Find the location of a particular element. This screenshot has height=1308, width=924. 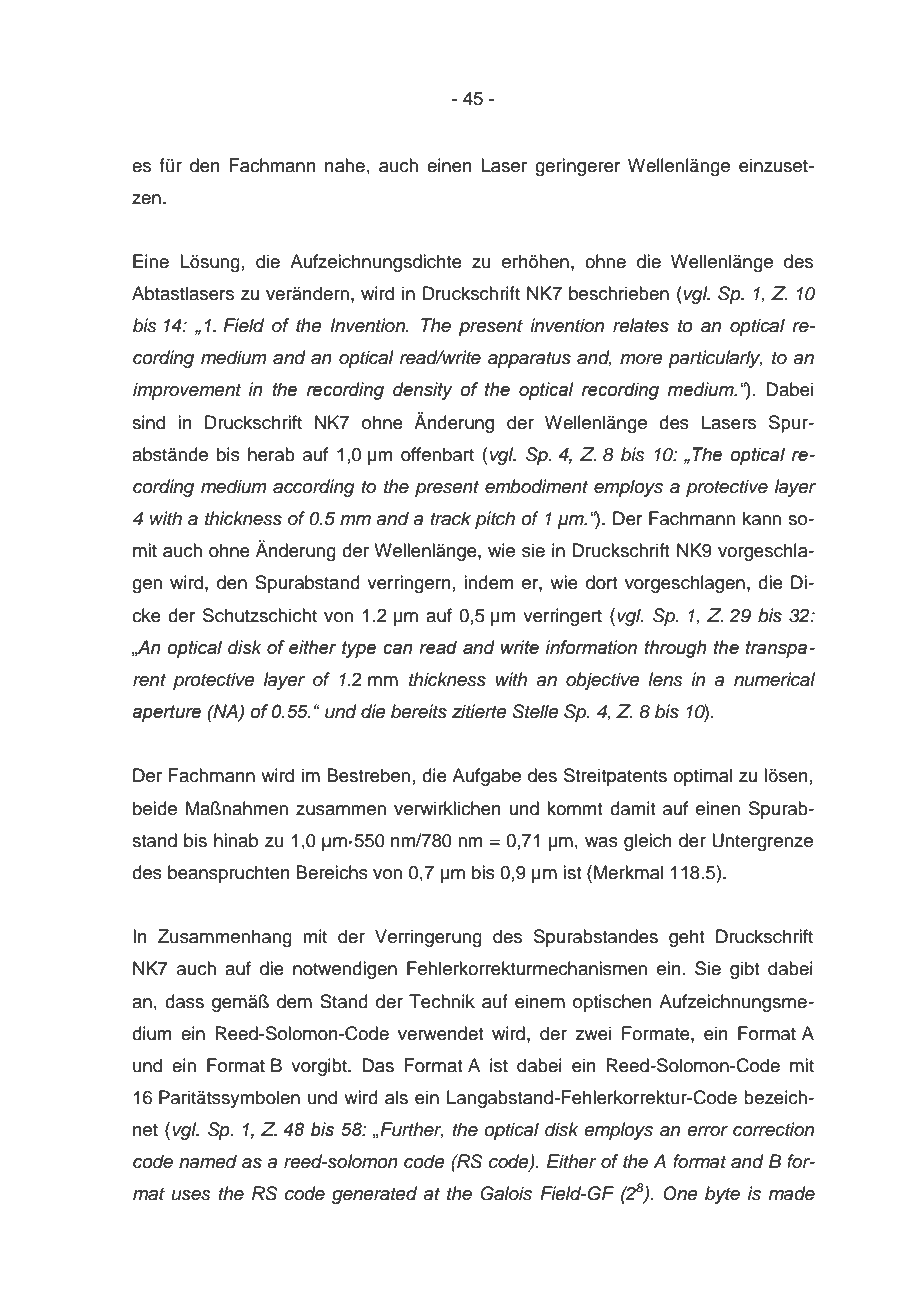

indem is located at coordinates (488, 582).
